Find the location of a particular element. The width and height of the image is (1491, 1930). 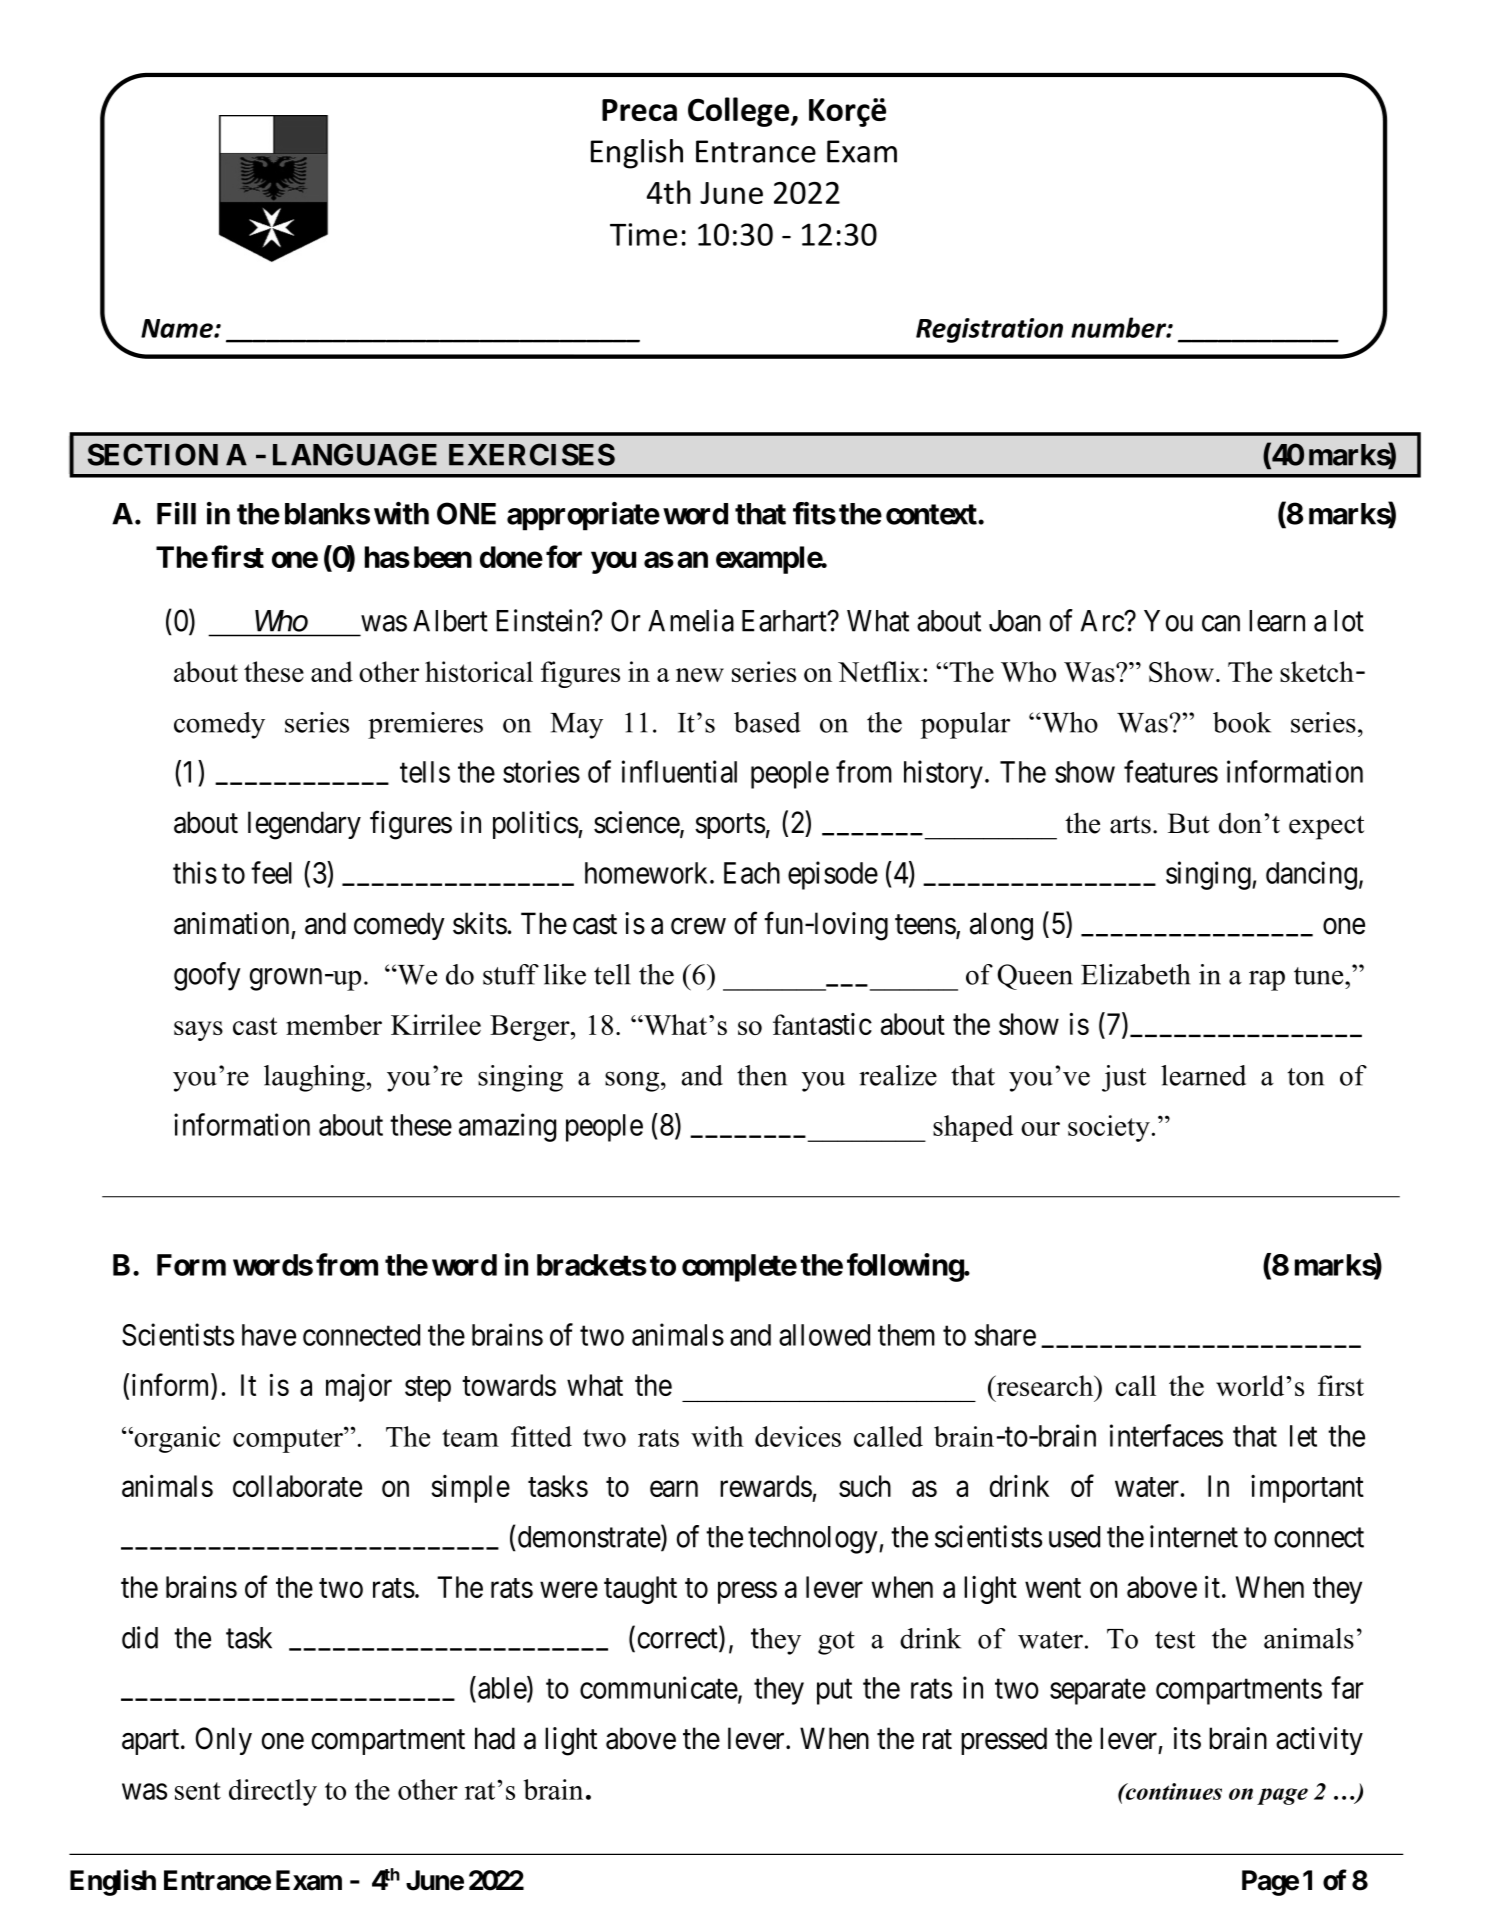

Registration is located at coordinates (989, 330).
